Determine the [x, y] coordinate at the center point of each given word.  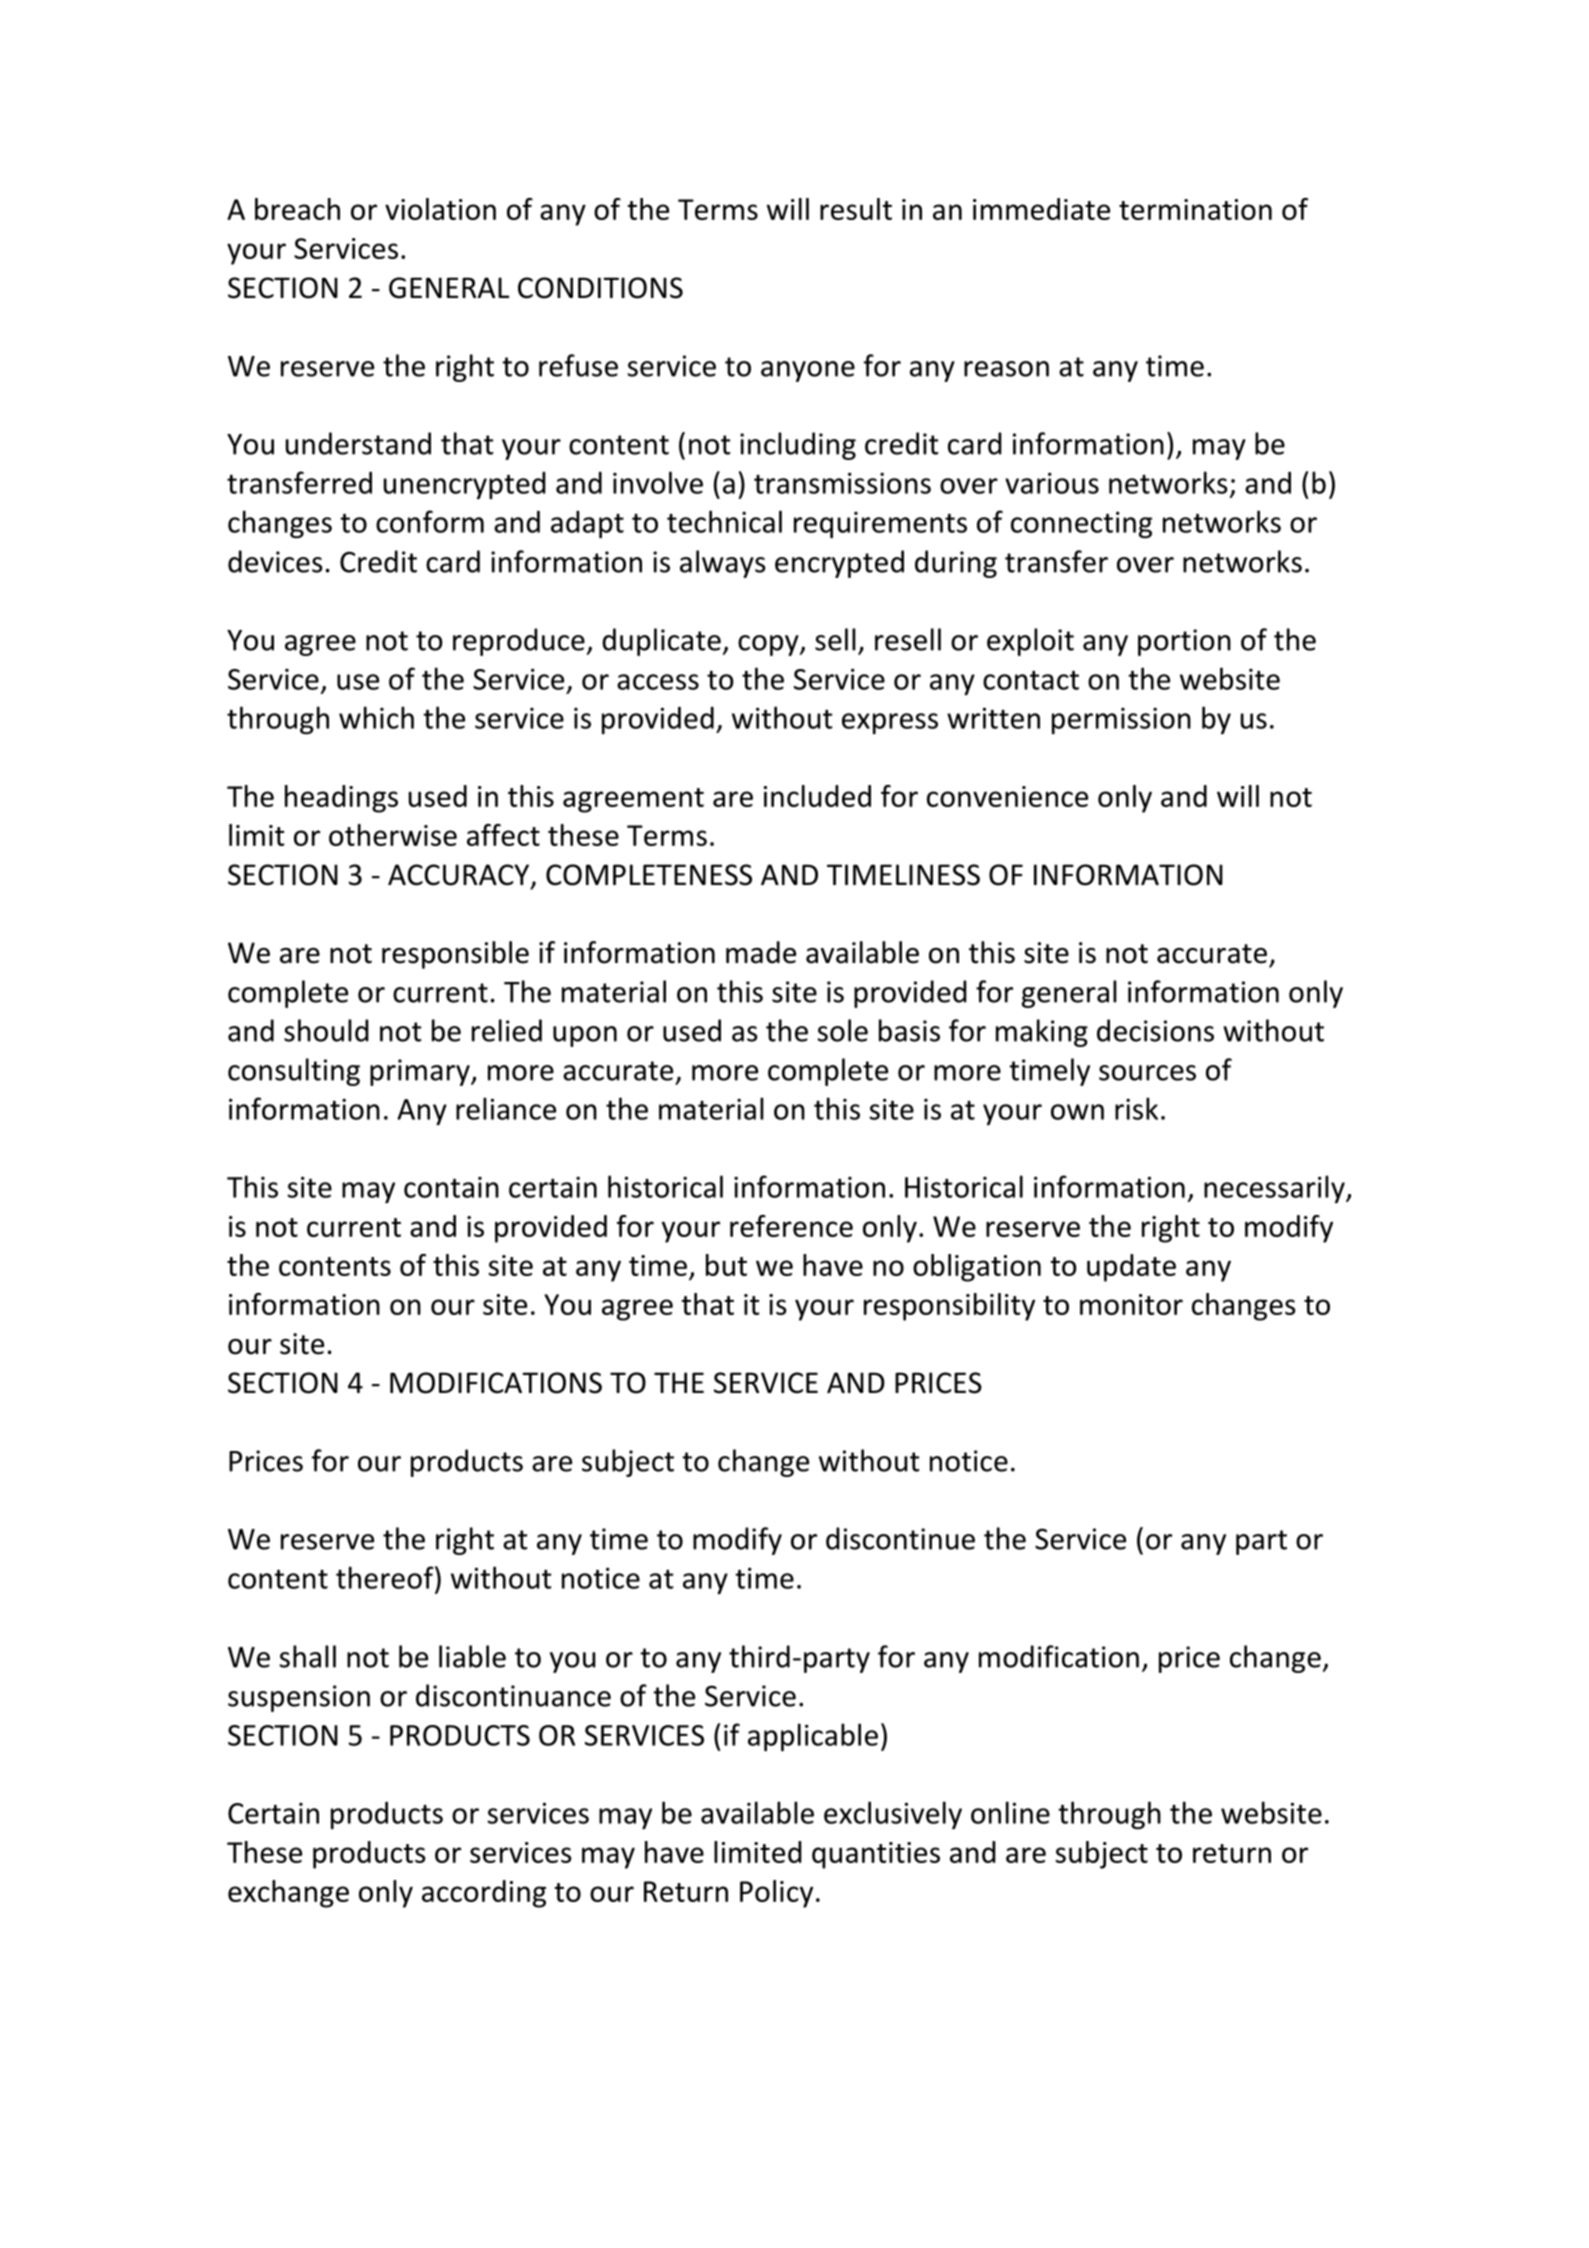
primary [421, 1072]
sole [842, 1030]
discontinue [900, 1538]
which [376, 717]
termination [1195, 209]
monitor [1131, 1304]
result [856, 209]
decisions [1155, 1030]
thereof [386, 1577]
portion [1184, 642]
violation [440, 209]
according [484, 1894]
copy [769, 645]
